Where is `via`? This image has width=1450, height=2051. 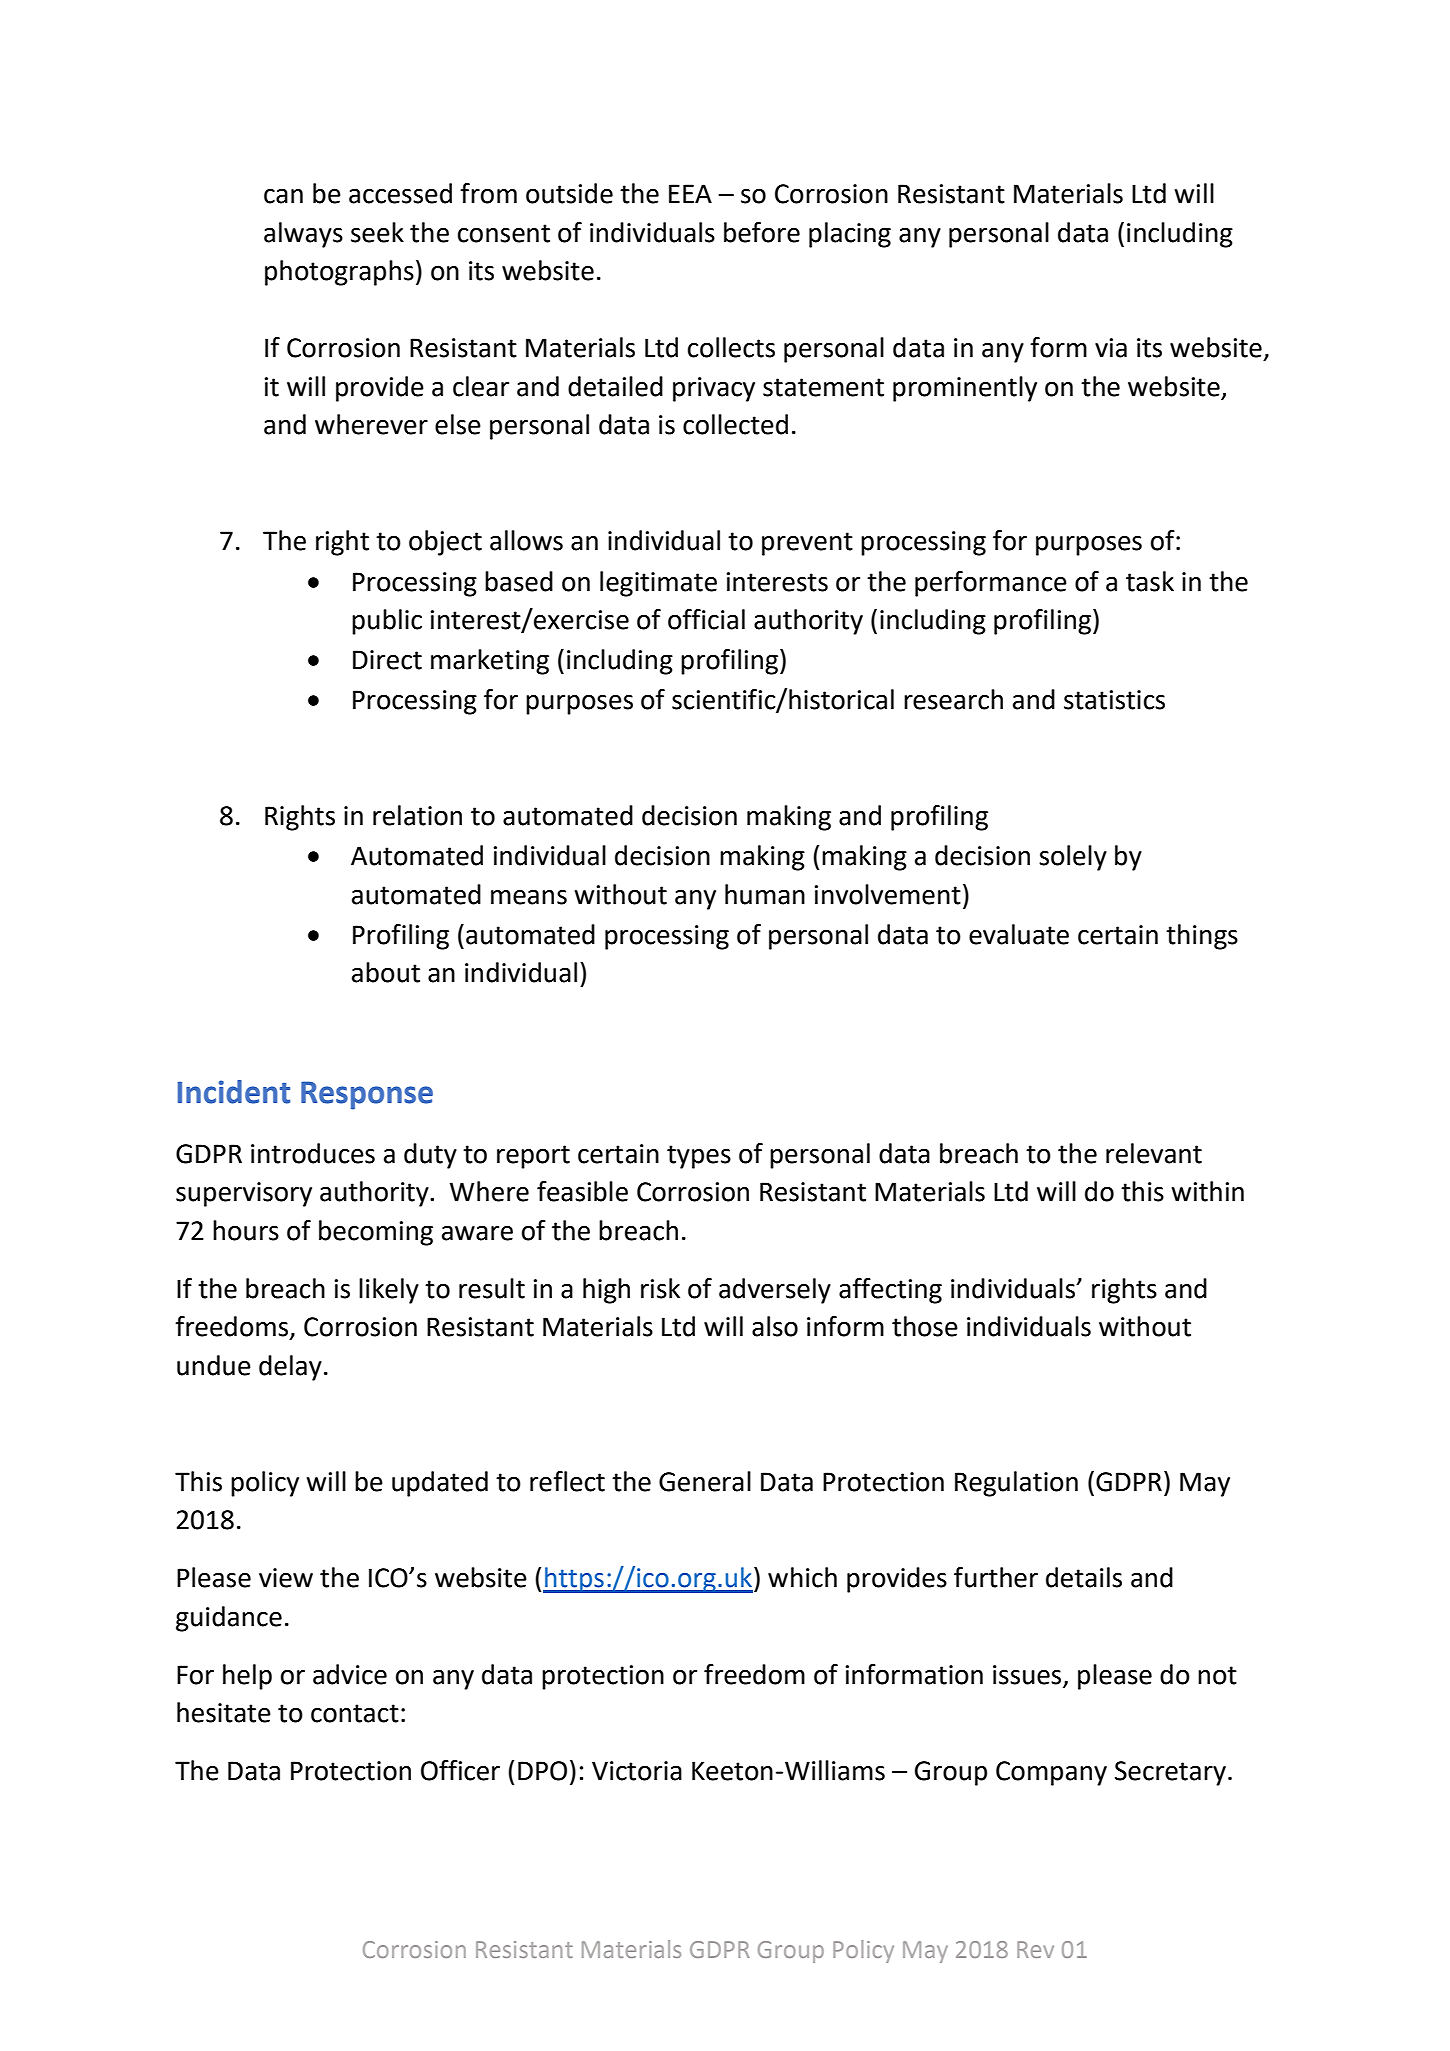
via is located at coordinates (1111, 348).
